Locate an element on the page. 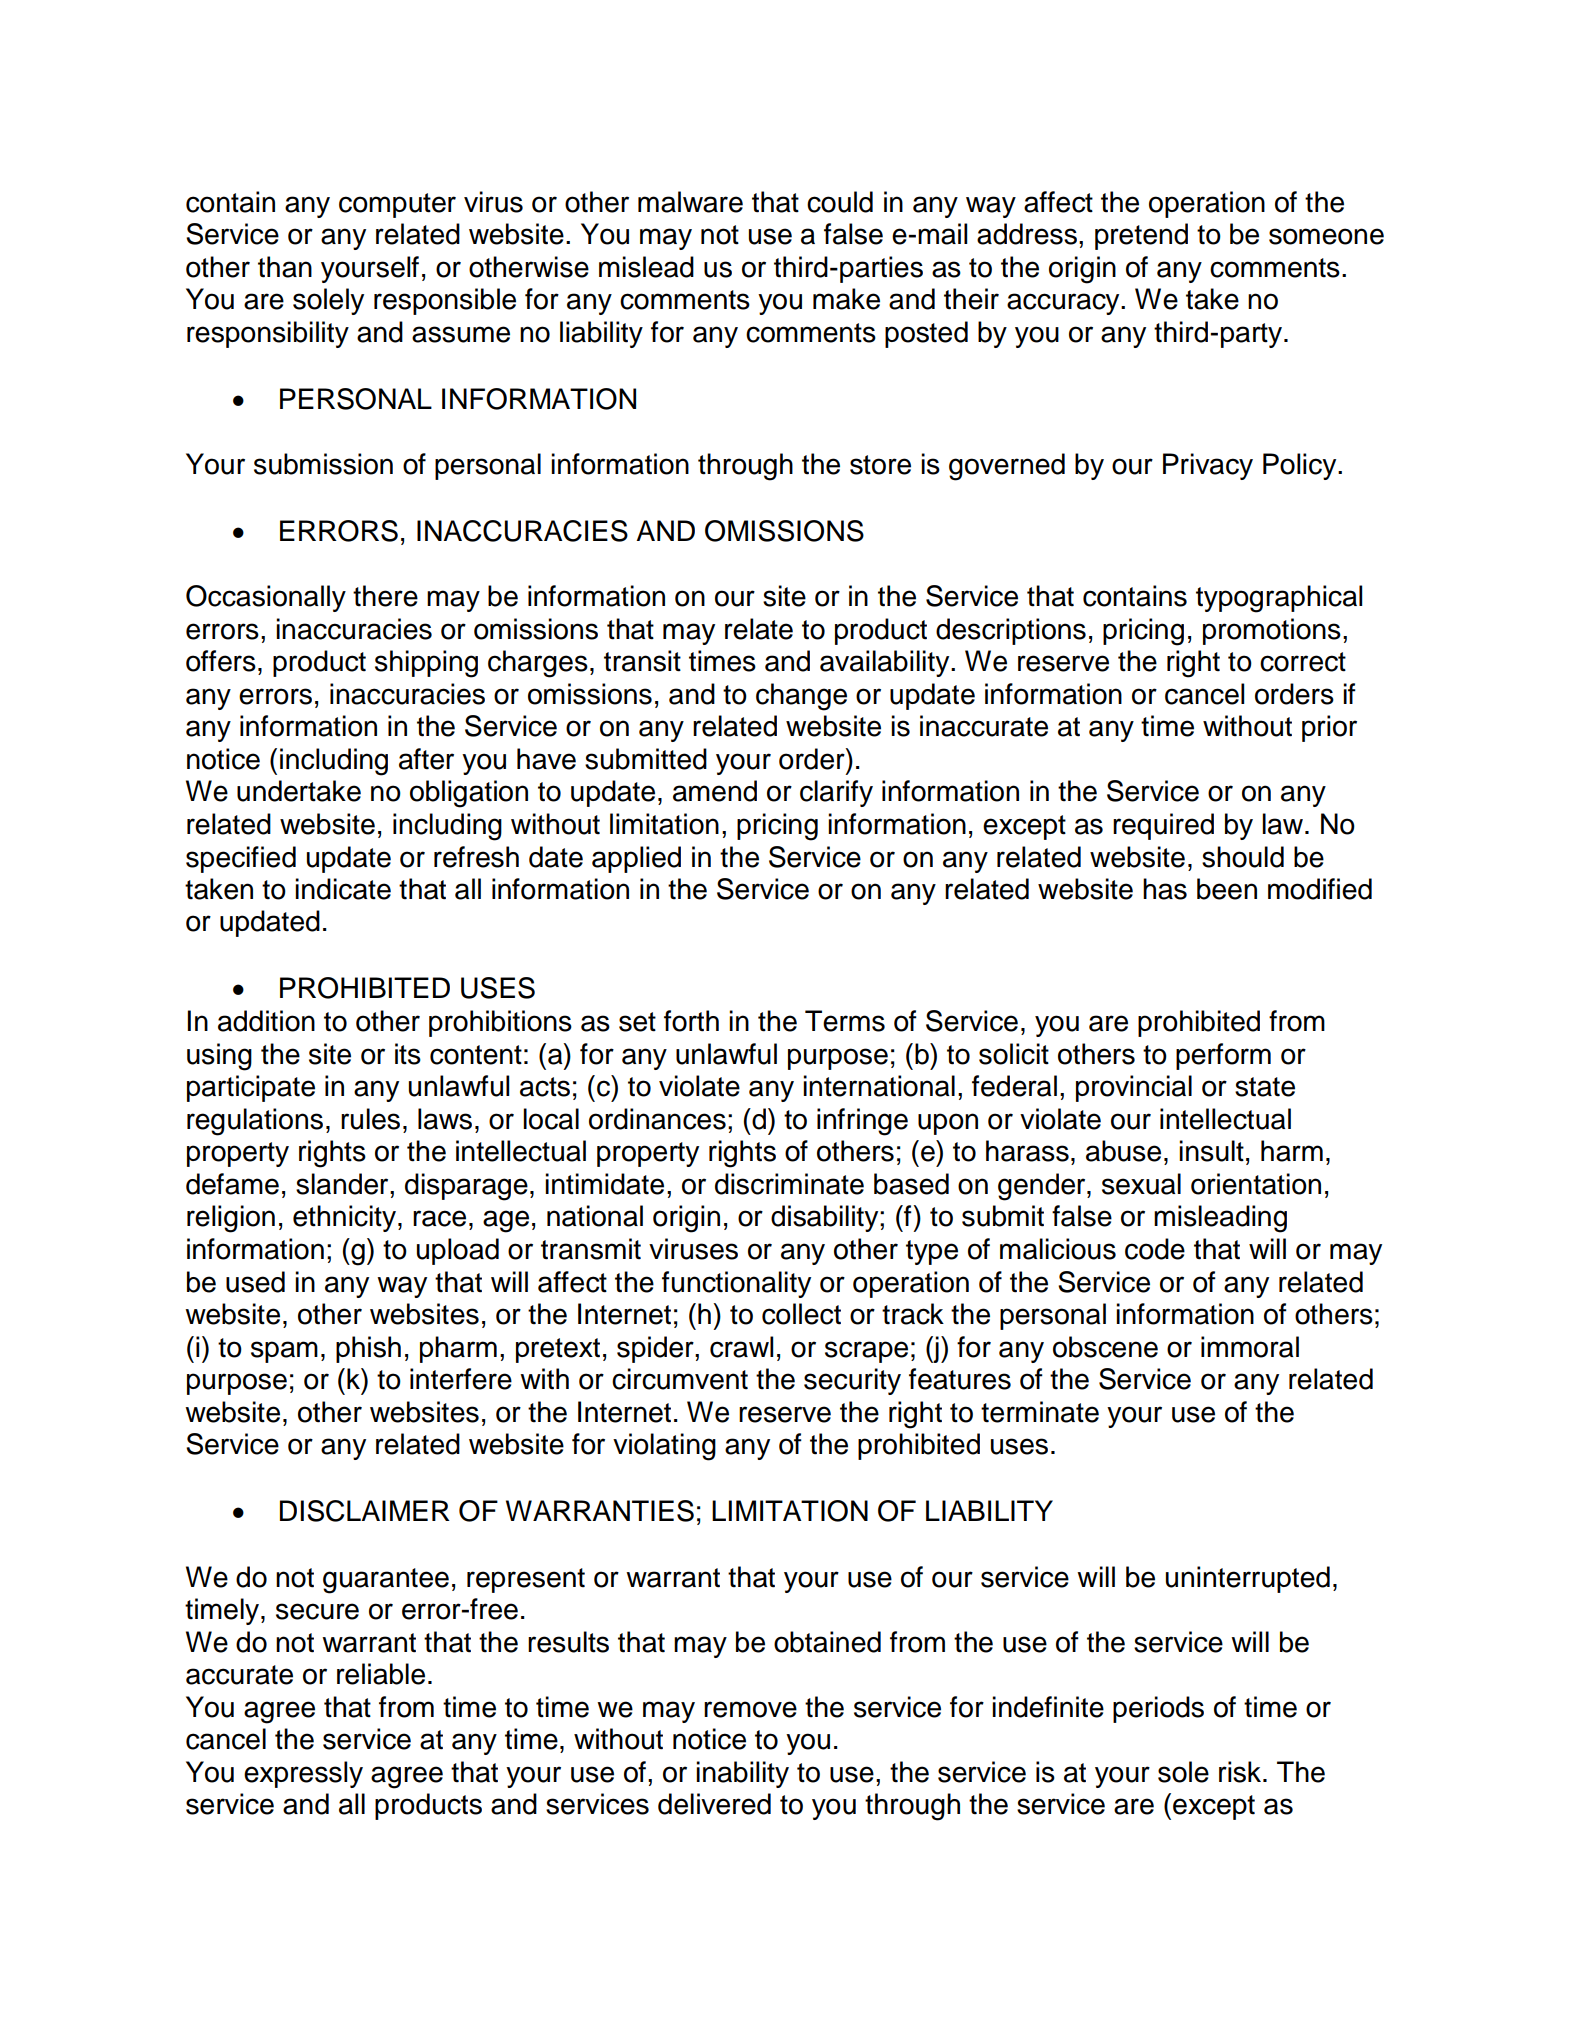  could is located at coordinates (840, 202).
